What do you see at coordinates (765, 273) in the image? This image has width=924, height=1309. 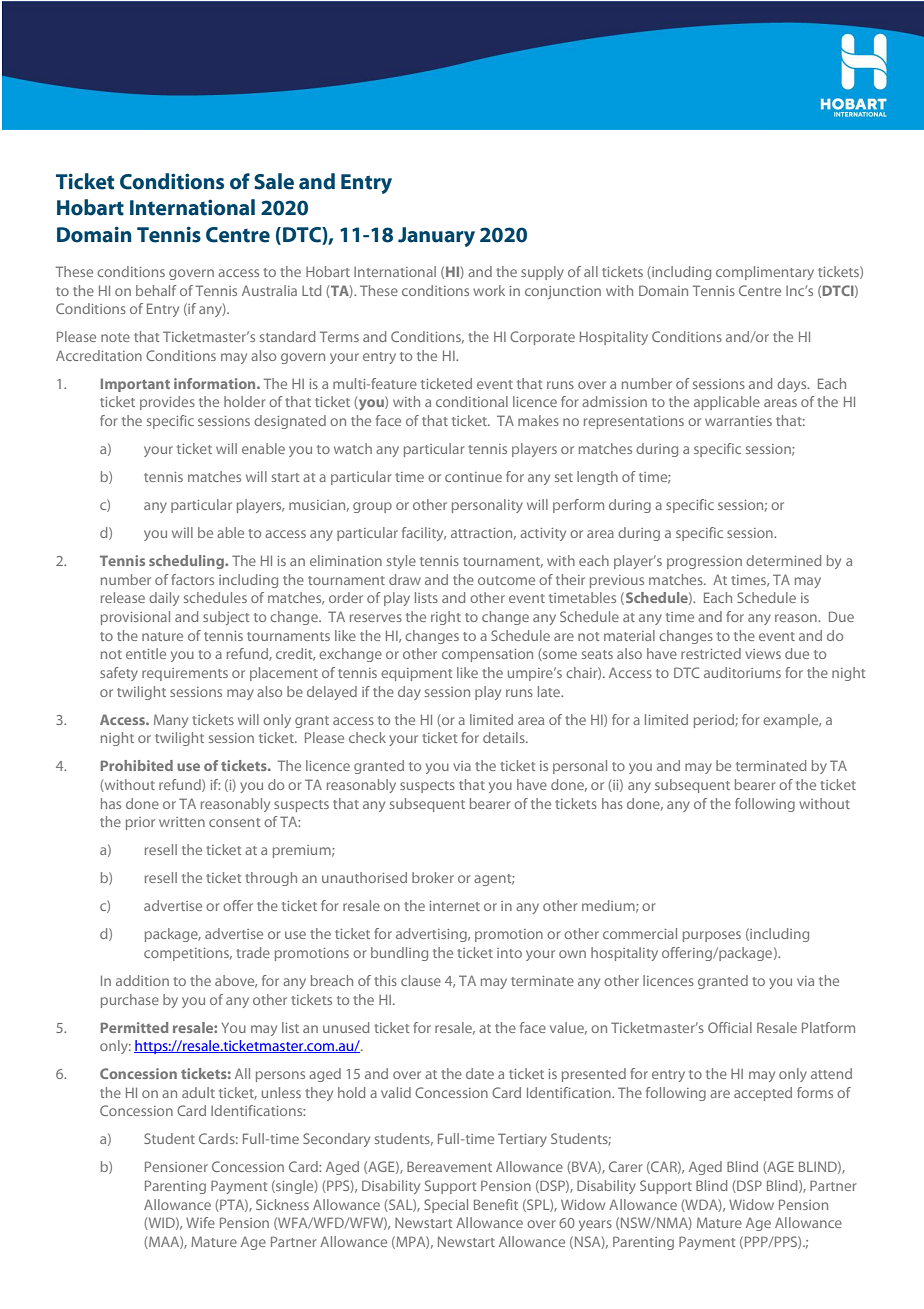 I see `complimentary` at bounding box center [765, 273].
